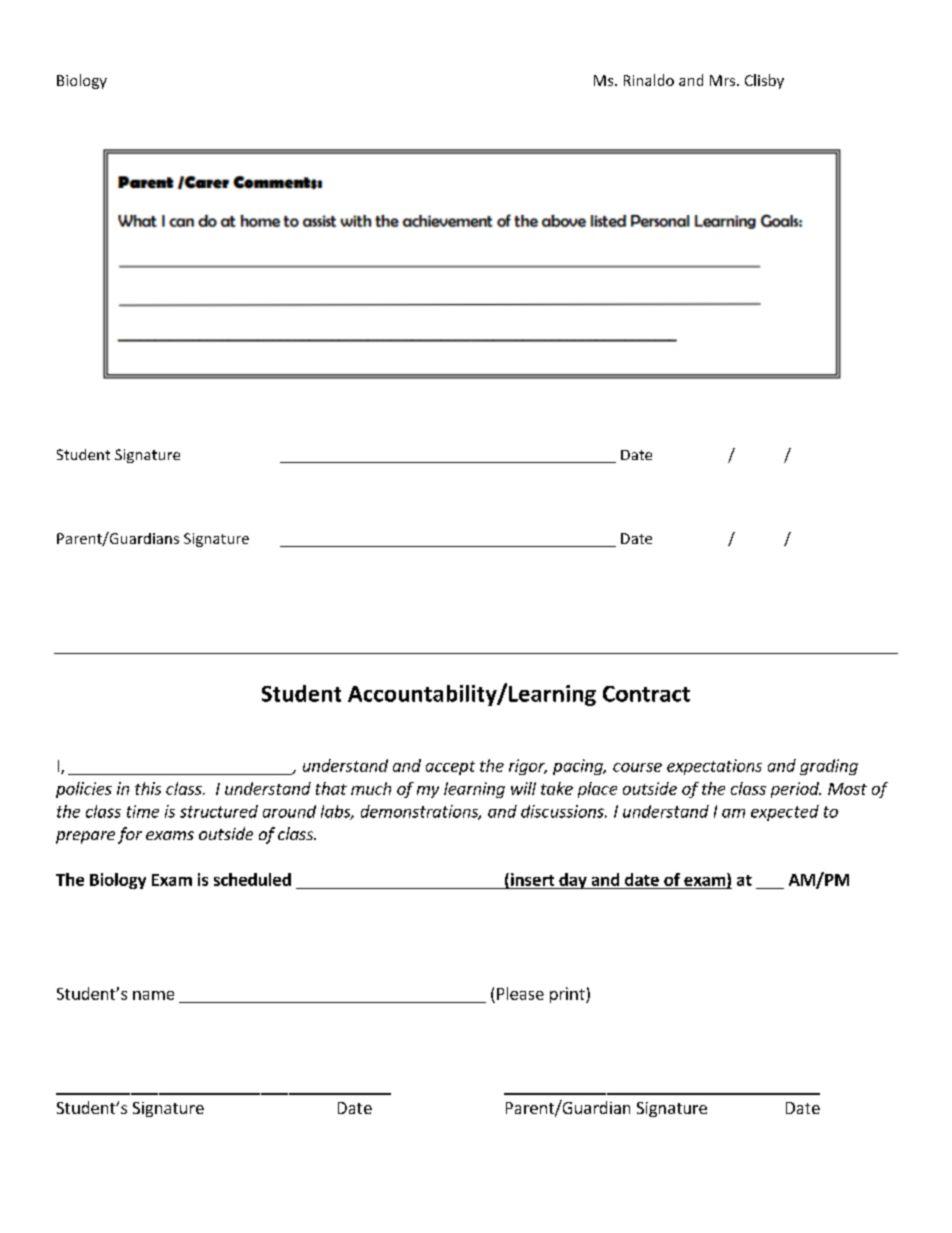 Image resolution: width=952 pixels, height=1233 pixels. I want to click on expectations, so click(714, 767).
